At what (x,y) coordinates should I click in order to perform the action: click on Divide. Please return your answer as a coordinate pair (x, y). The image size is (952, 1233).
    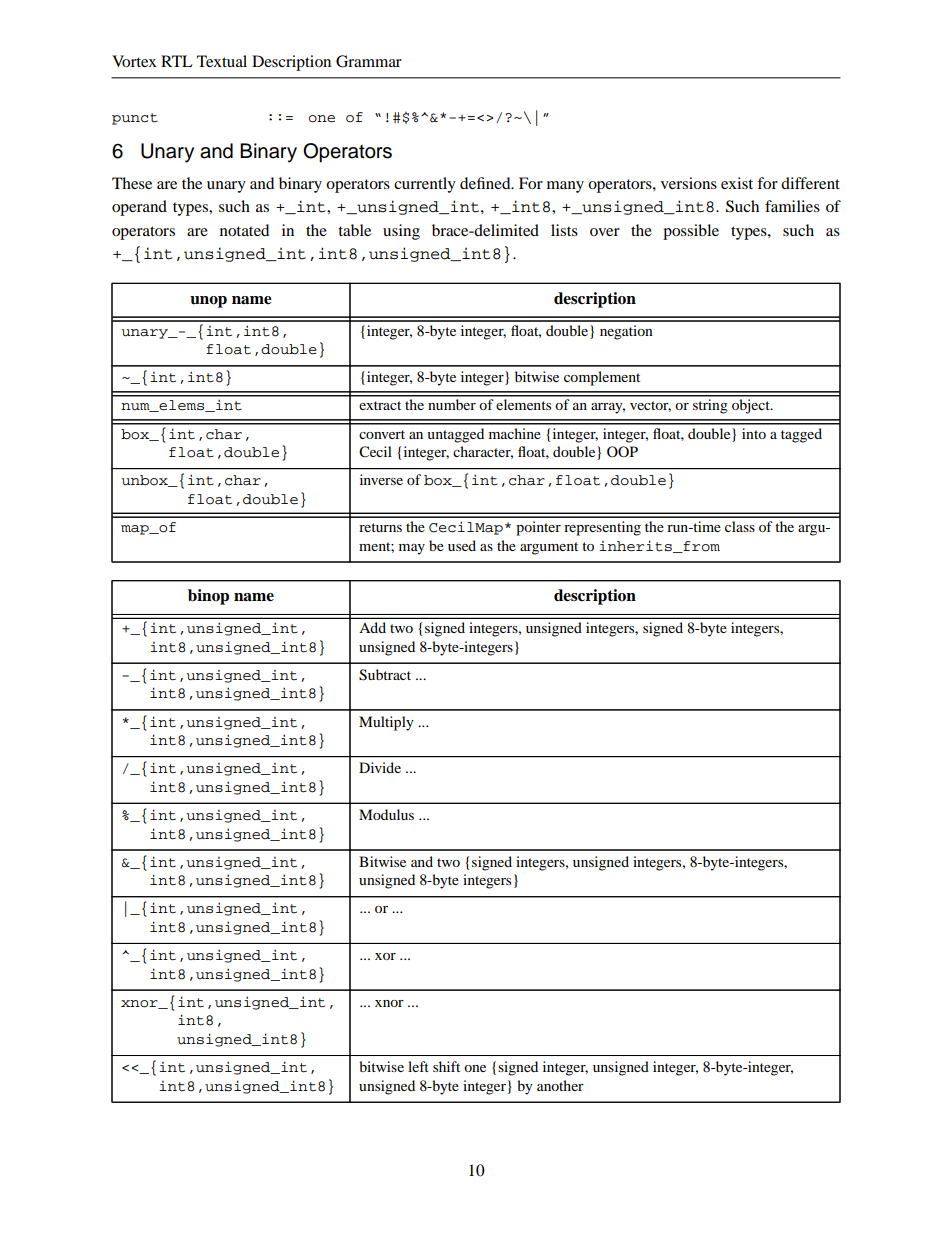
    Looking at the image, I should click on (380, 767).
